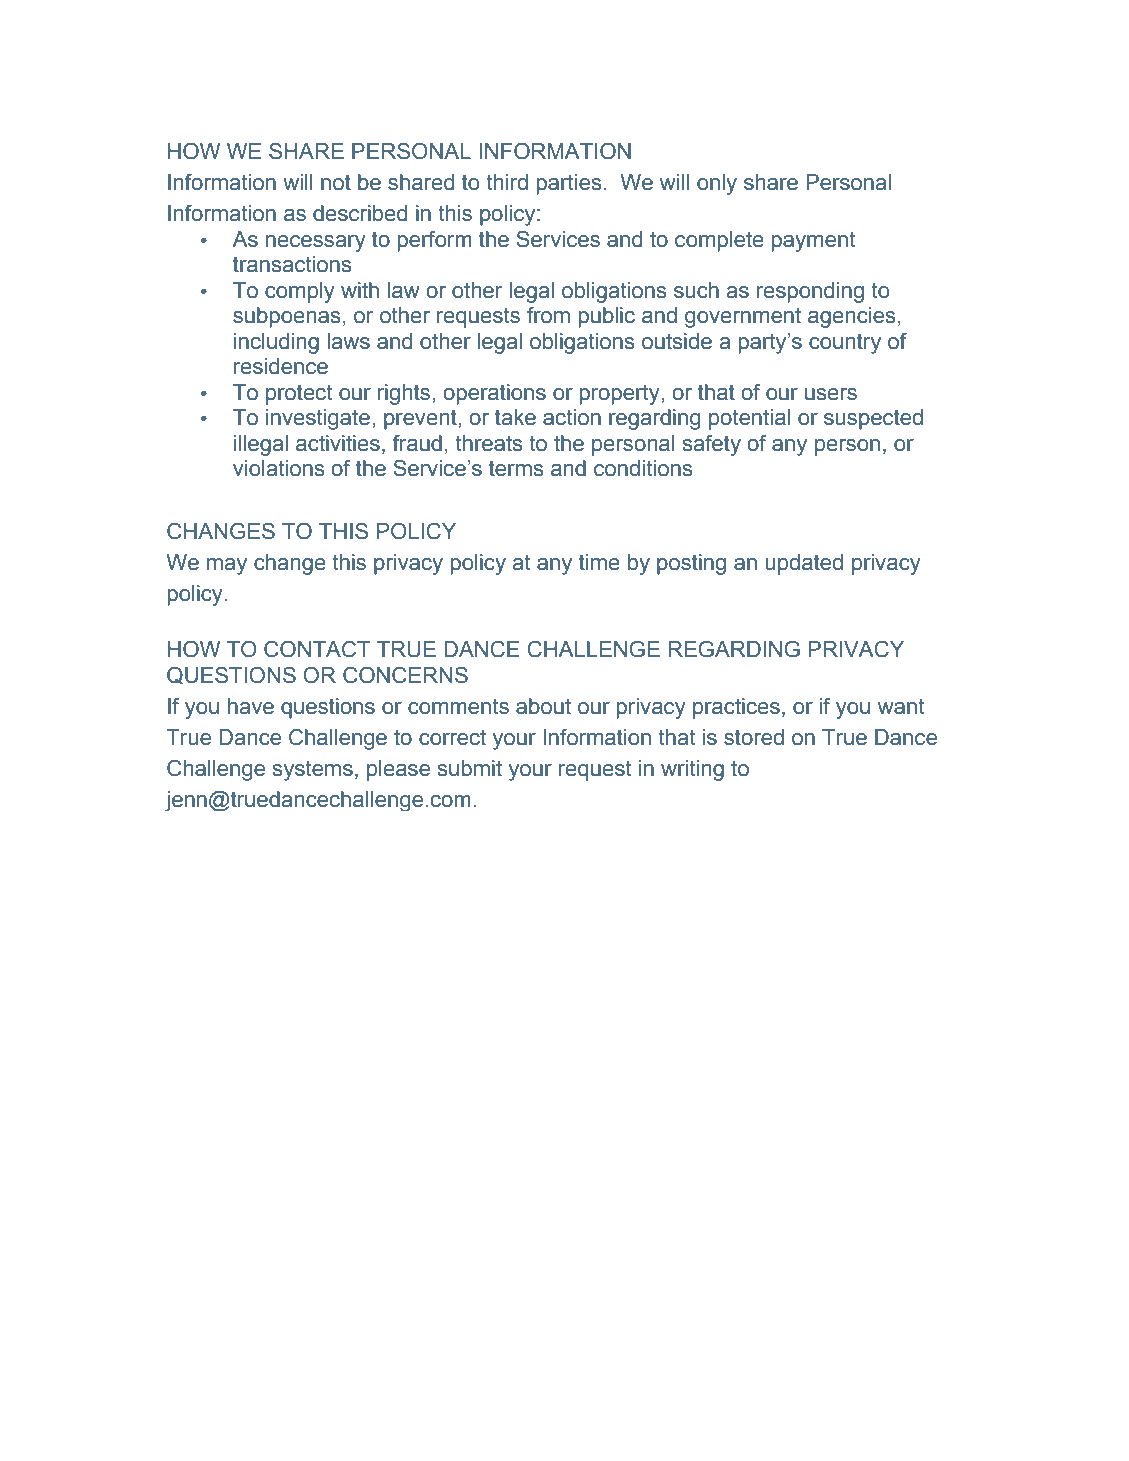 This screenshot has width=1129, height=1461. I want to click on terms, so click(516, 469).
